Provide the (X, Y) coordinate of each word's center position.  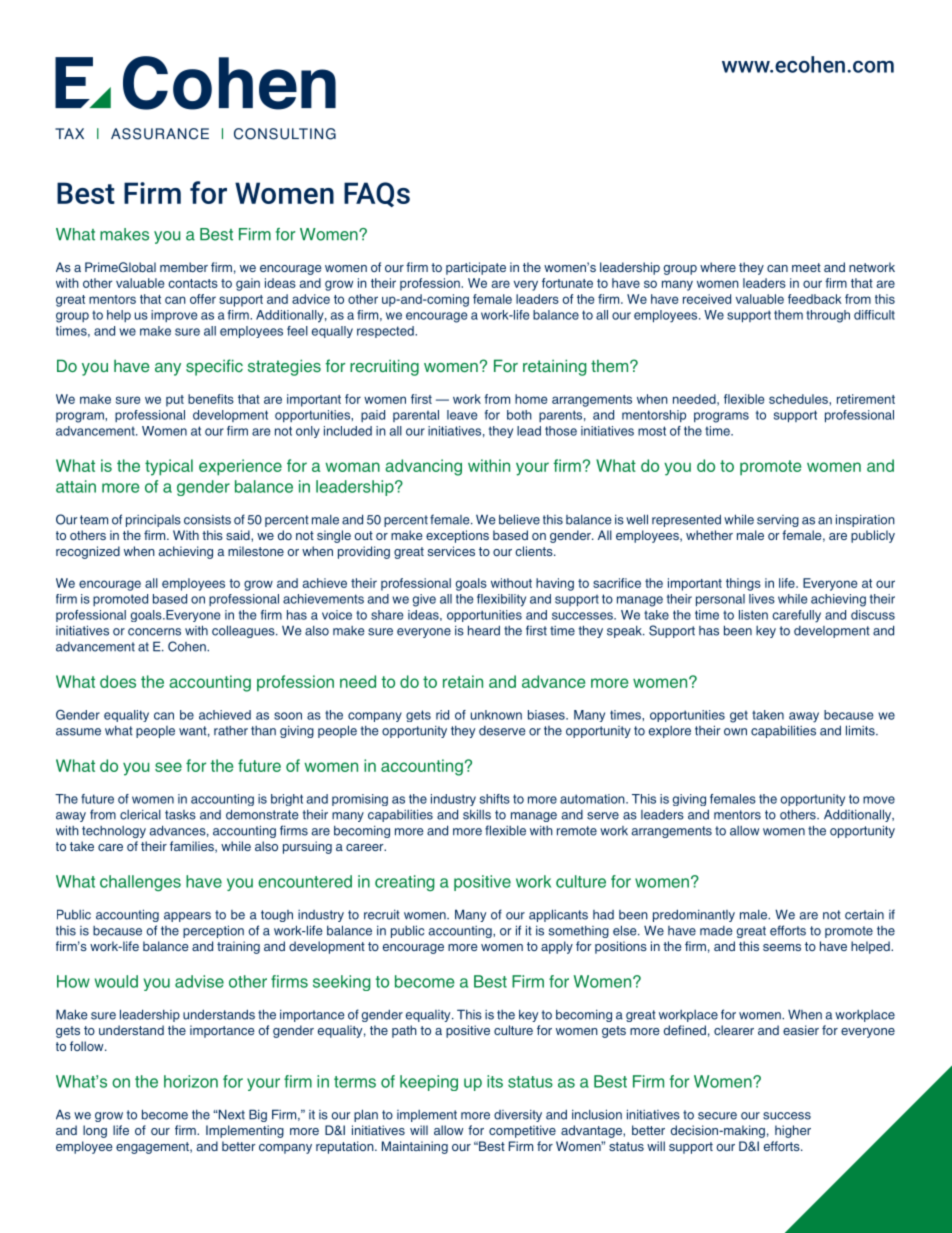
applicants (558, 915)
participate (476, 268)
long (95, 1131)
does (118, 681)
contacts (193, 283)
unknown (496, 715)
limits (861, 730)
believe (519, 519)
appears (187, 917)
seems (782, 947)
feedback (815, 299)
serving (778, 521)
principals (153, 521)
